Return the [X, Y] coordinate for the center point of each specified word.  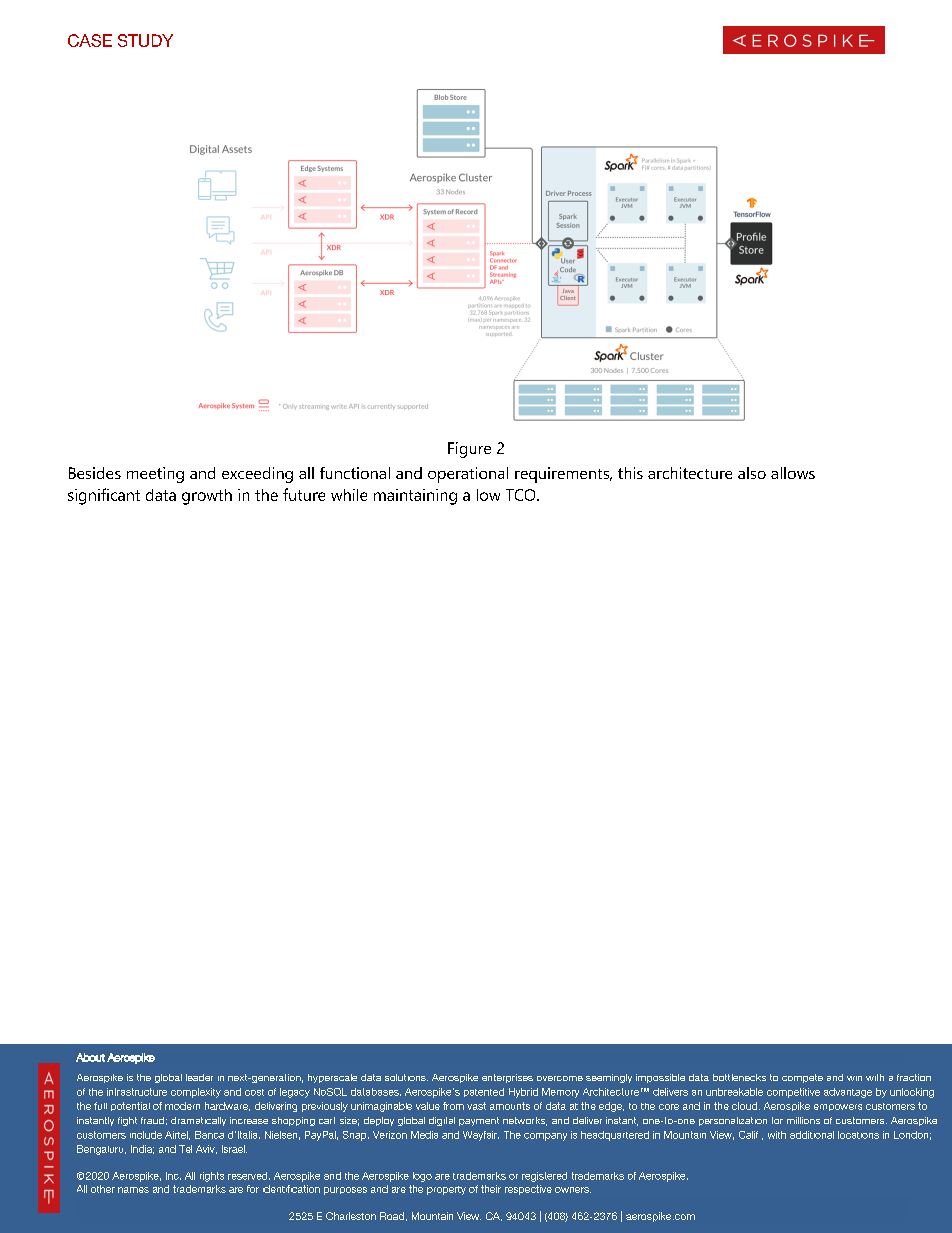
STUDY [145, 40]
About [90, 1057]
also [752, 473]
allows [793, 473]
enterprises [507, 1078]
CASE [90, 40]
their [491, 1189]
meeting [155, 475]
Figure [469, 450]
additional [812, 1135]
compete [802, 1078]
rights [212, 1177]
